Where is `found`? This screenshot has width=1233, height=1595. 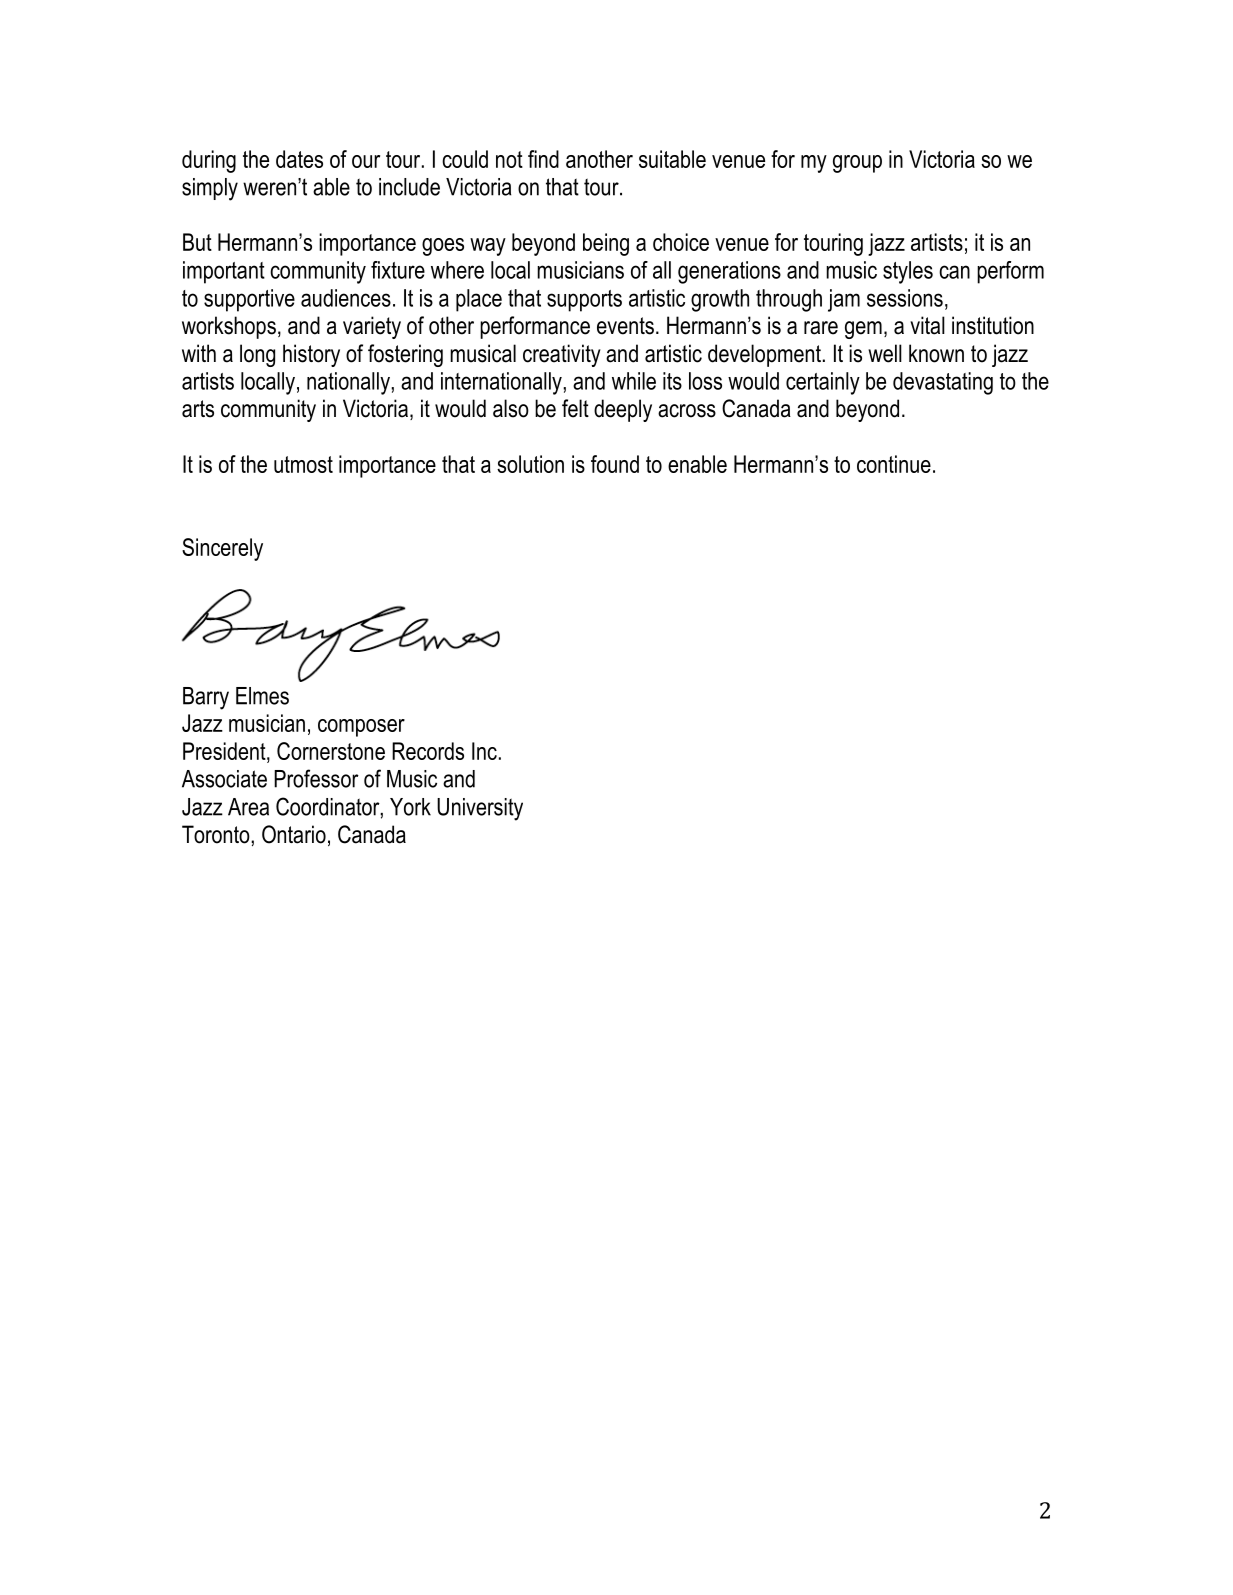
found is located at coordinates (615, 464).
